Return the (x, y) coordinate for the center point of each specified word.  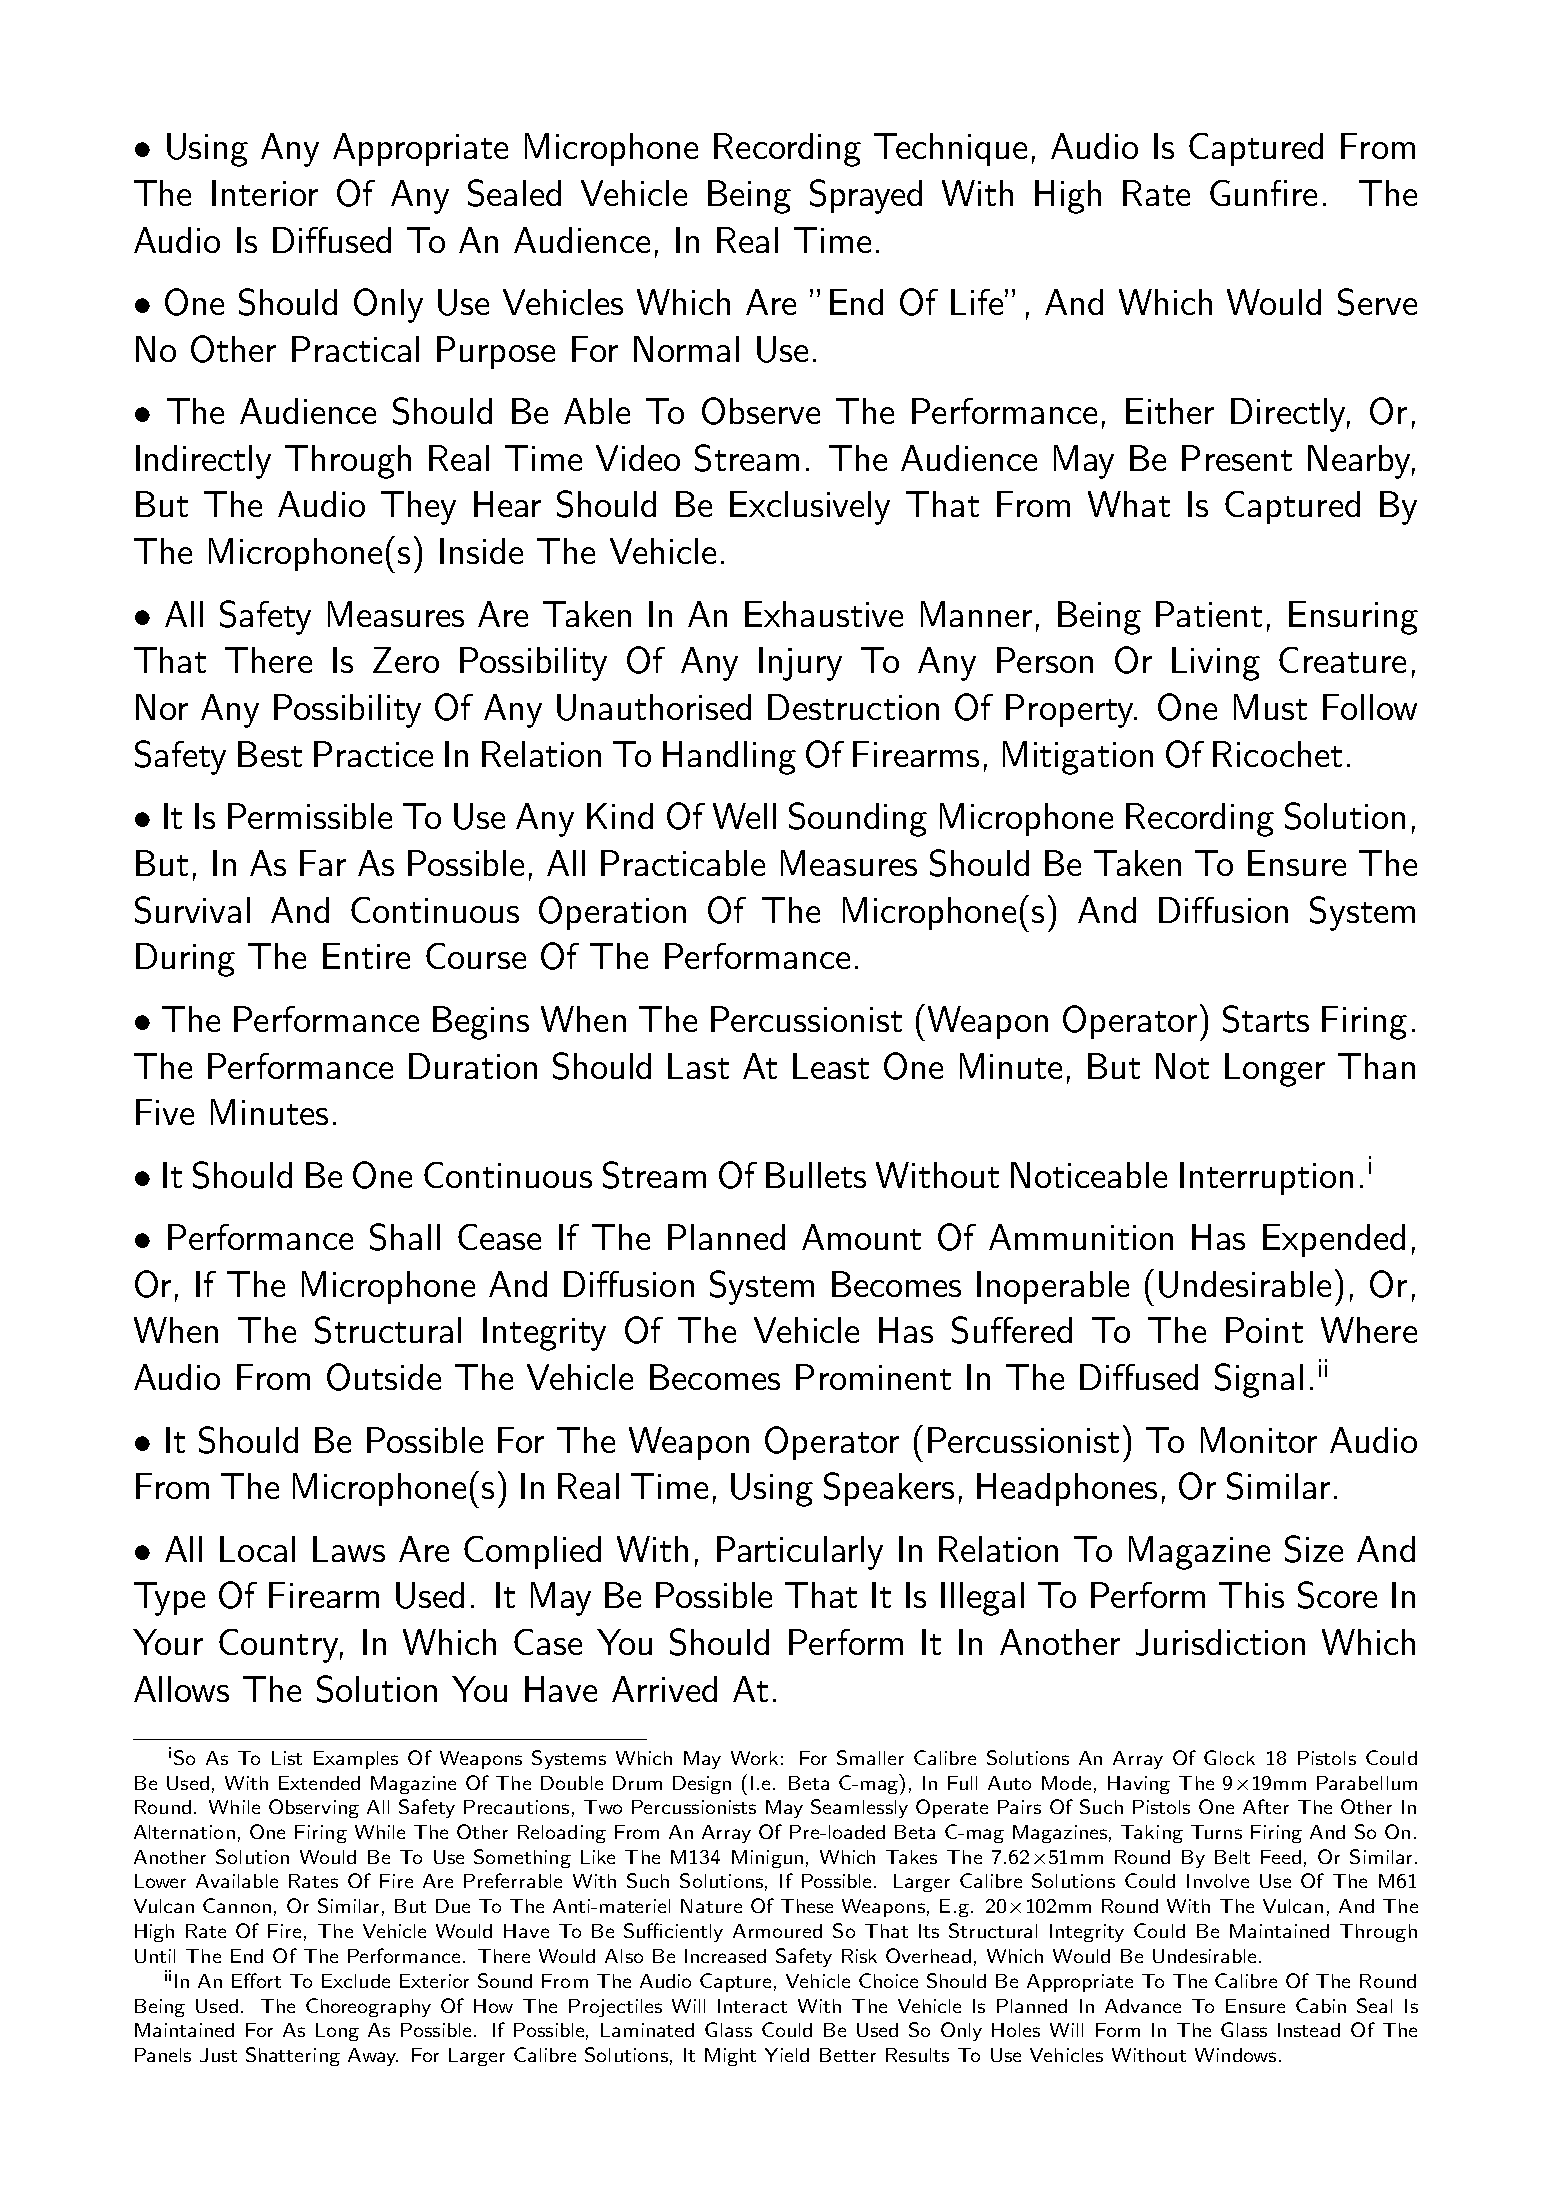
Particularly (800, 1553)
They (418, 508)
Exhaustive (824, 614)
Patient (1209, 614)
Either (1170, 411)
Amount (861, 1237)
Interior (265, 193)
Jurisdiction (1220, 1642)
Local (257, 1549)
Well (744, 816)
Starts (1266, 1019)
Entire (366, 956)
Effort (256, 1980)
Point (1264, 1330)
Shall (405, 1237)
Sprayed (866, 196)
